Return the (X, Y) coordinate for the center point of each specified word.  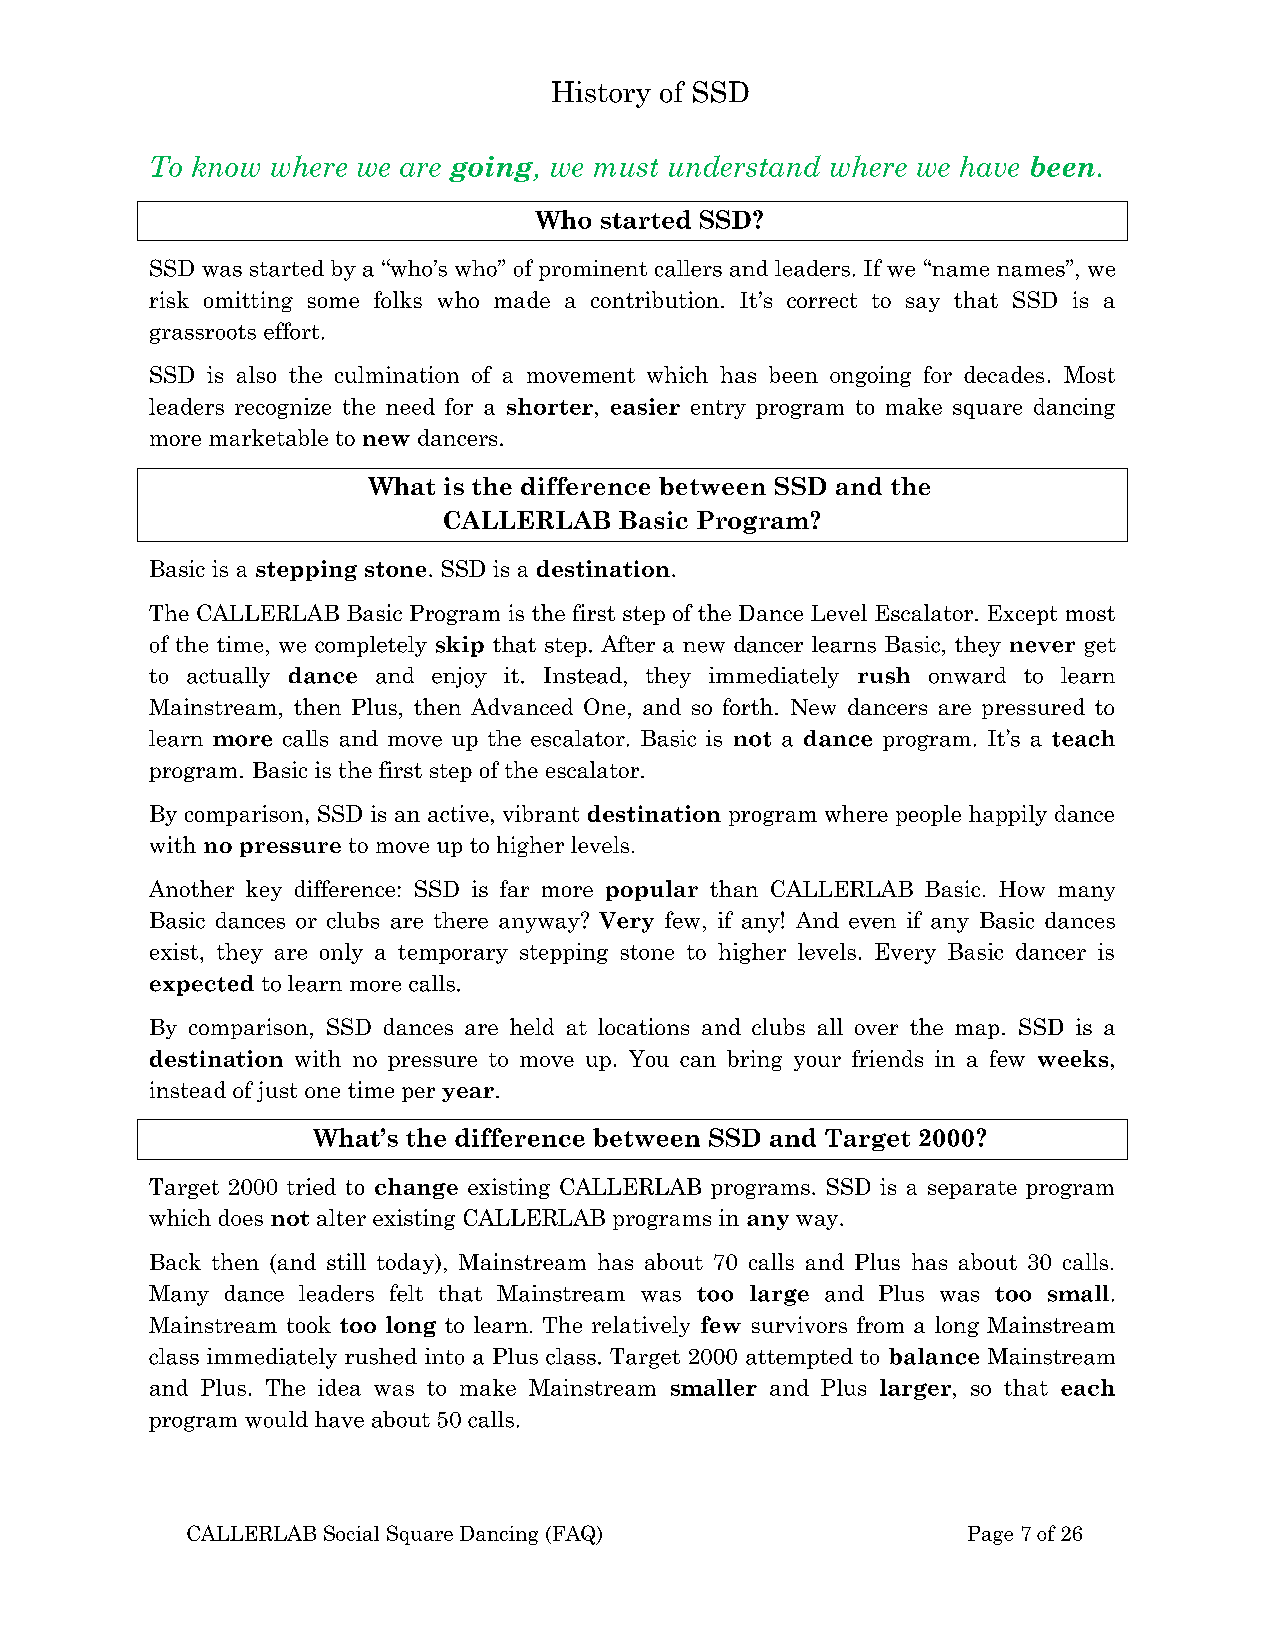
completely (371, 646)
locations (643, 1026)
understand (745, 166)
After (628, 644)
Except (1022, 615)
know (226, 166)
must (626, 168)
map (977, 1031)
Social (351, 1533)
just (277, 1091)
